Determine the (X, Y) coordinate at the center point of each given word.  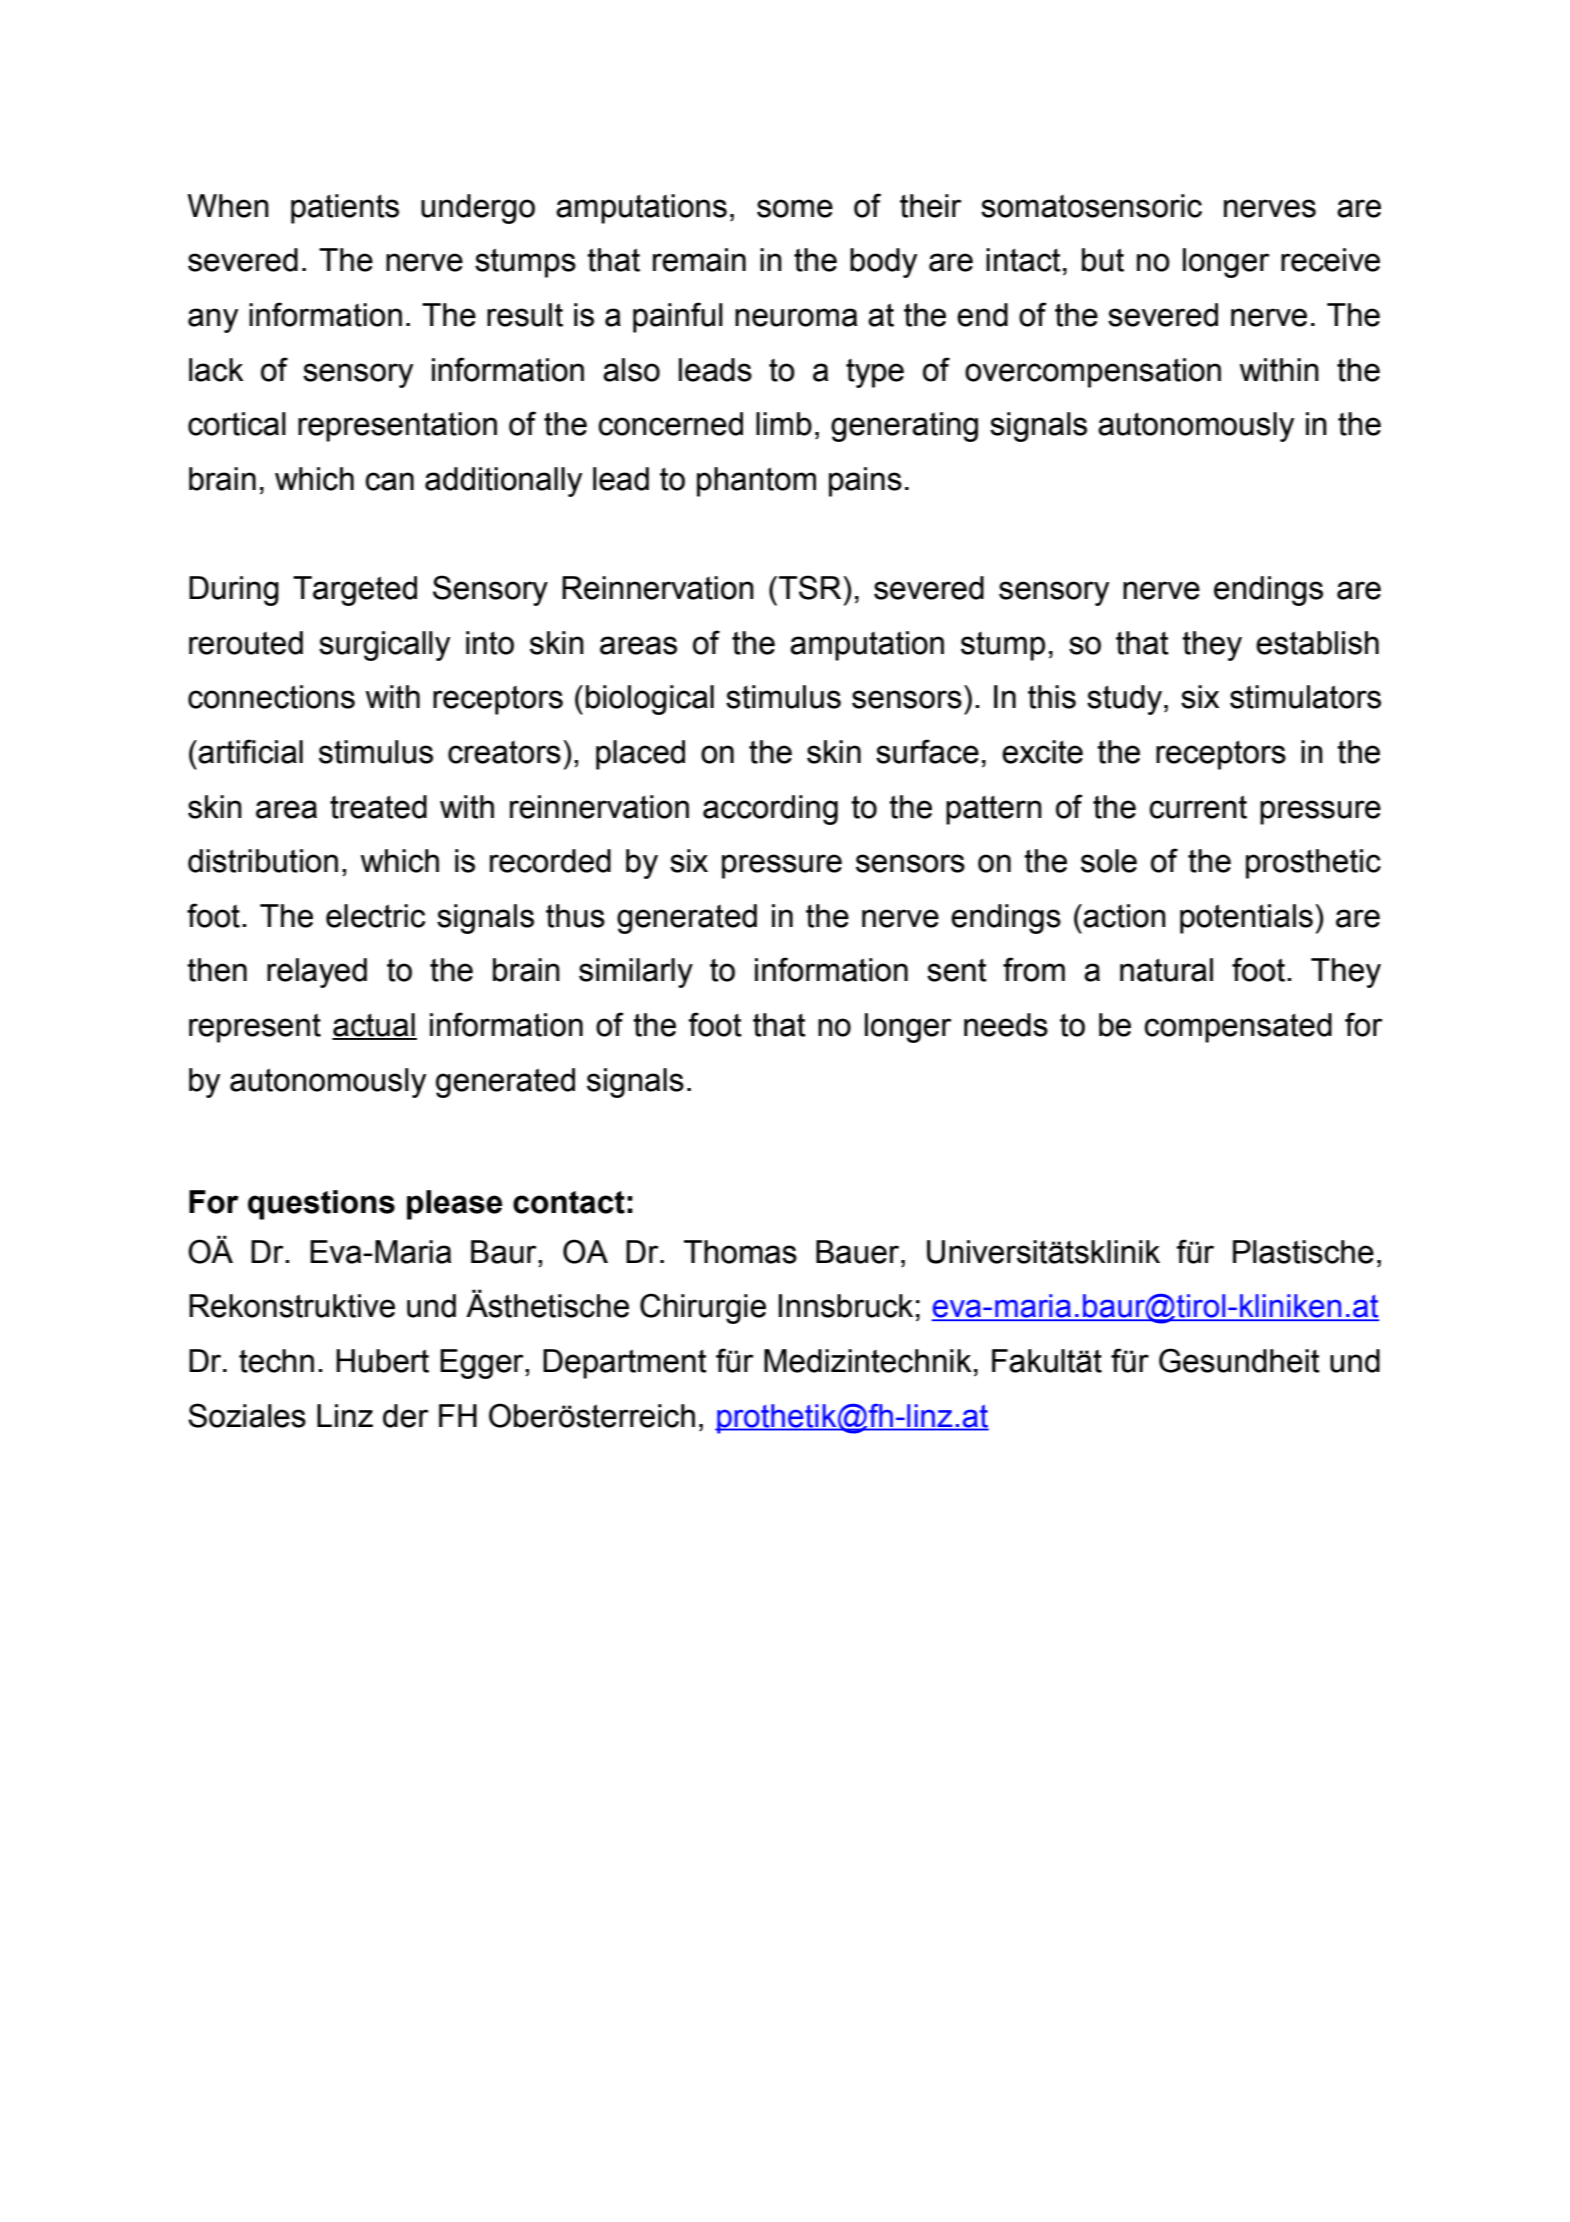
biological (650, 700)
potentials (1246, 919)
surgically (384, 646)
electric (375, 916)
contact (569, 1202)
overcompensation (1093, 373)
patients (345, 209)
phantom (756, 482)
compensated (1238, 1028)
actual (374, 1026)
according (770, 810)
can (389, 481)
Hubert (382, 1361)
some (795, 208)
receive (1330, 260)
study (1126, 700)
